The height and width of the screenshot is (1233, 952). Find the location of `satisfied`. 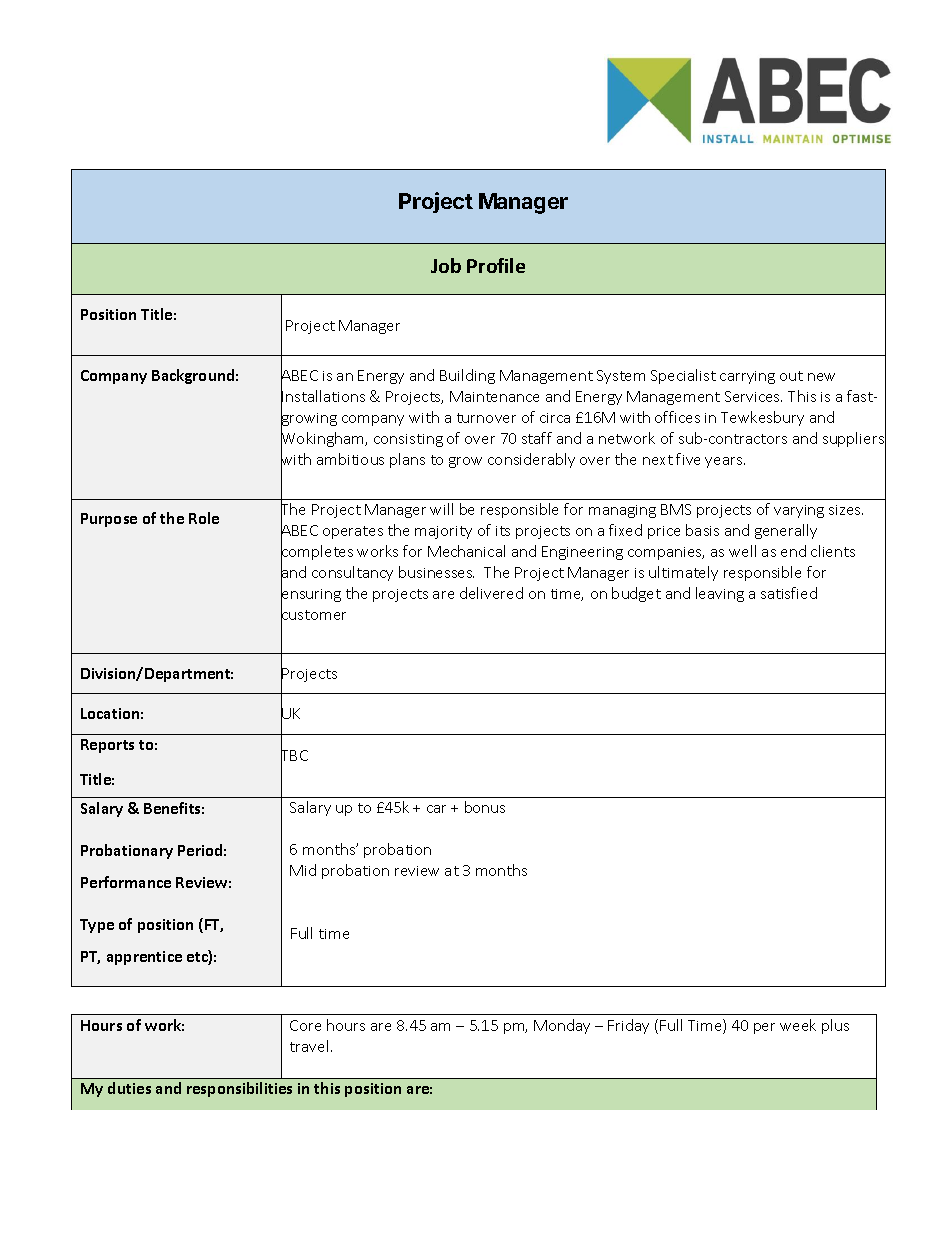

satisfied is located at coordinates (789, 593).
